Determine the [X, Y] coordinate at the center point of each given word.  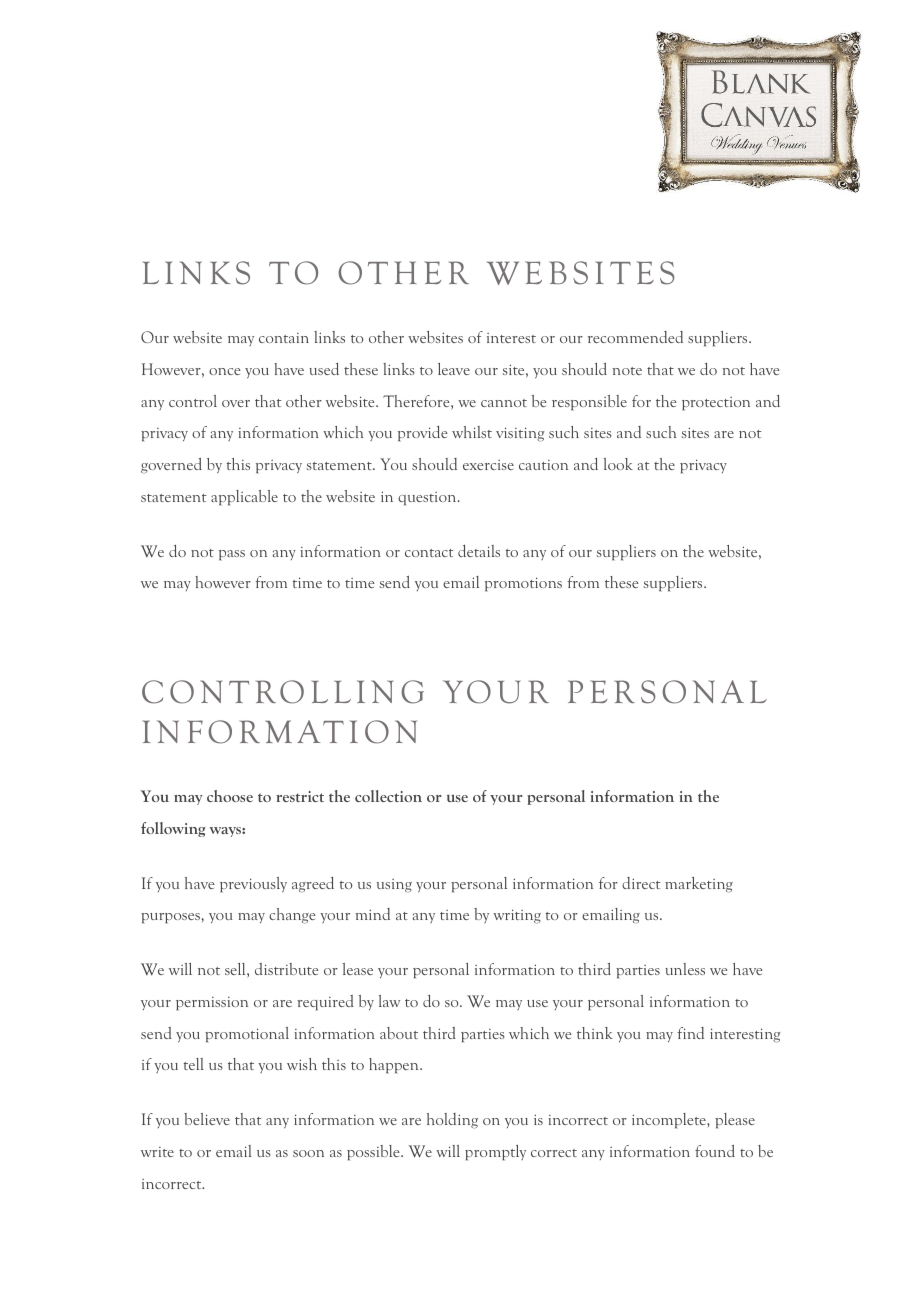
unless [685, 969]
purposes [170, 918]
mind [373, 914]
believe [207, 1119]
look [618, 464]
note [627, 371]
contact [429, 553]
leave [454, 369]
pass [232, 555]
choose [230, 796]
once [225, 371]
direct [641, 883]
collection [388, 796]
